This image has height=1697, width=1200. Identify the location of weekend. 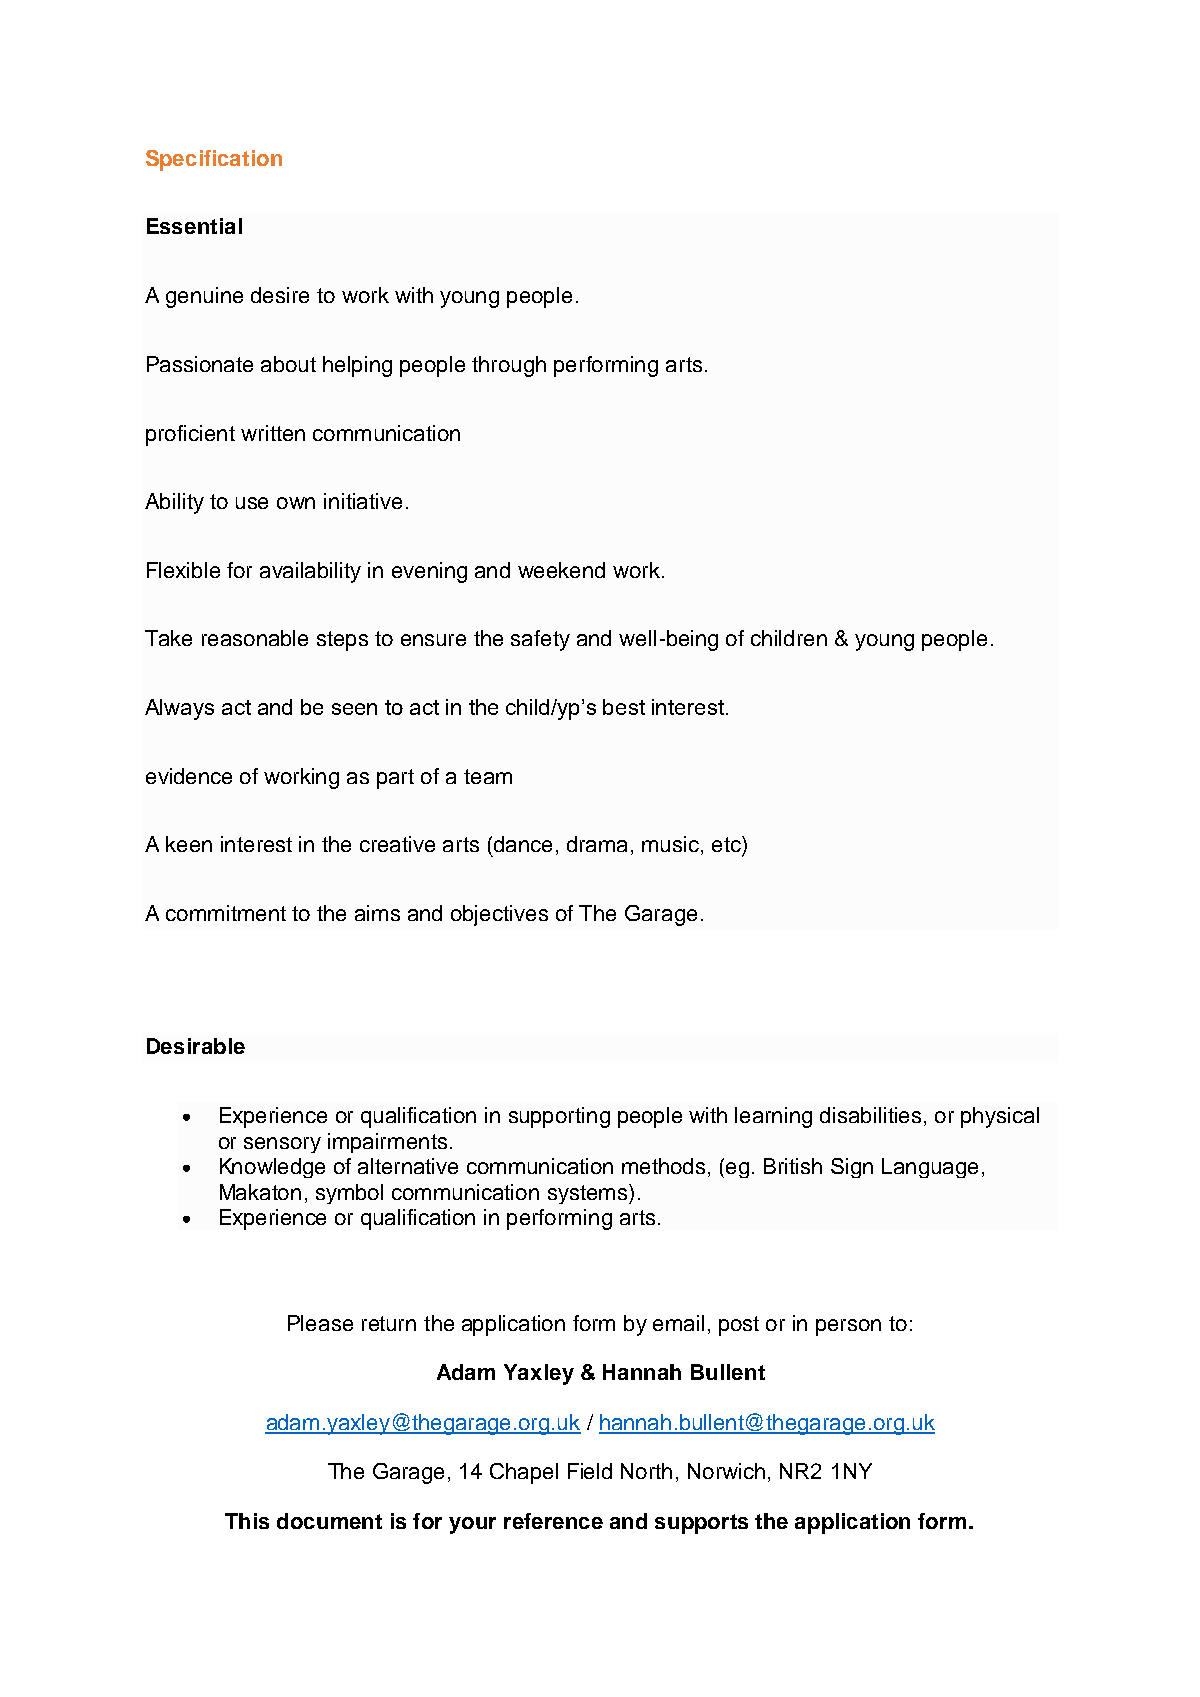
(561, 570).
